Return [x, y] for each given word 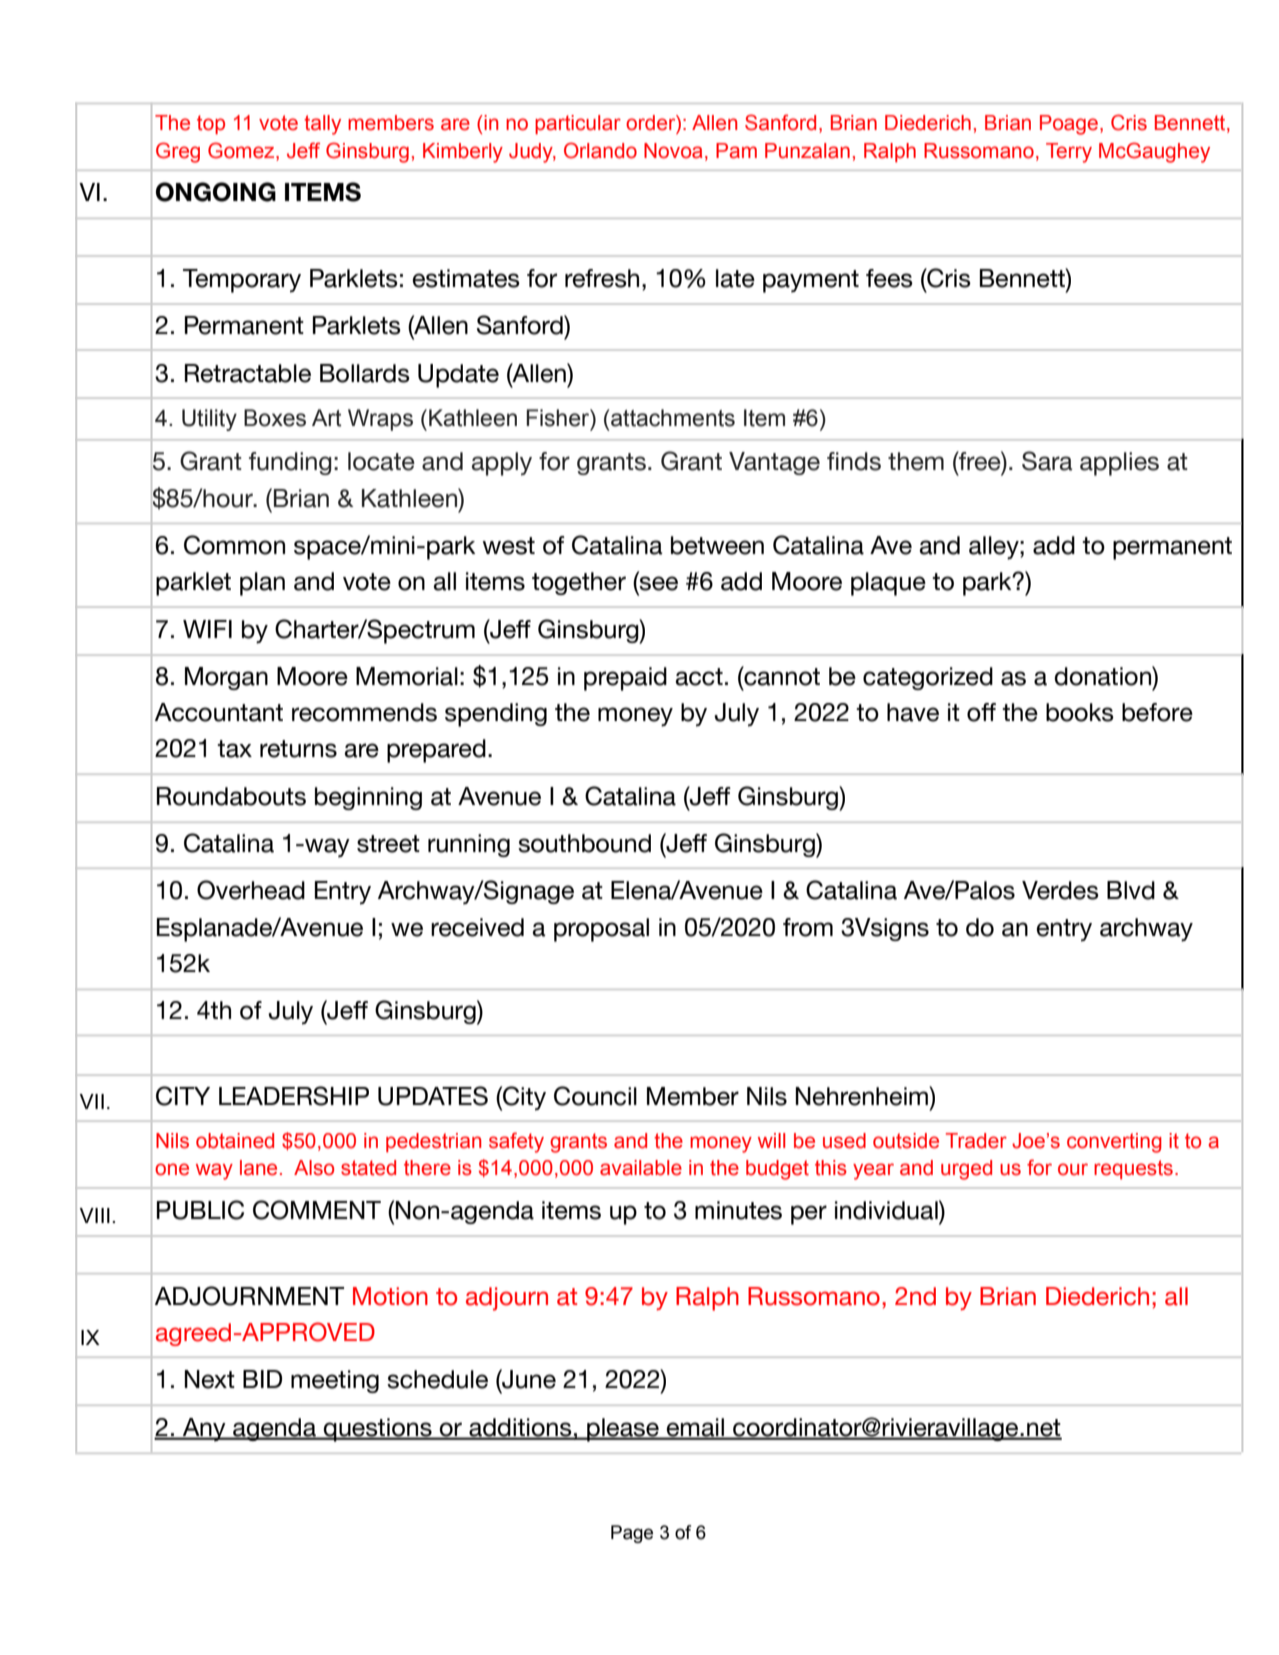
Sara [1047, 461]
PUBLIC [200, 1210]
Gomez [242, 150]
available [641, 1168]
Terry [1069, 153]
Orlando [600, 150]
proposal [601, 930]
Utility [209, 420]
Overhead [251, 890]
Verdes [1060, 890]
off [981, 712]
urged [966, 1170]
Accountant [219, 712]
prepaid [625, 679]
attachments [673, 418]
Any [204, 1430]
